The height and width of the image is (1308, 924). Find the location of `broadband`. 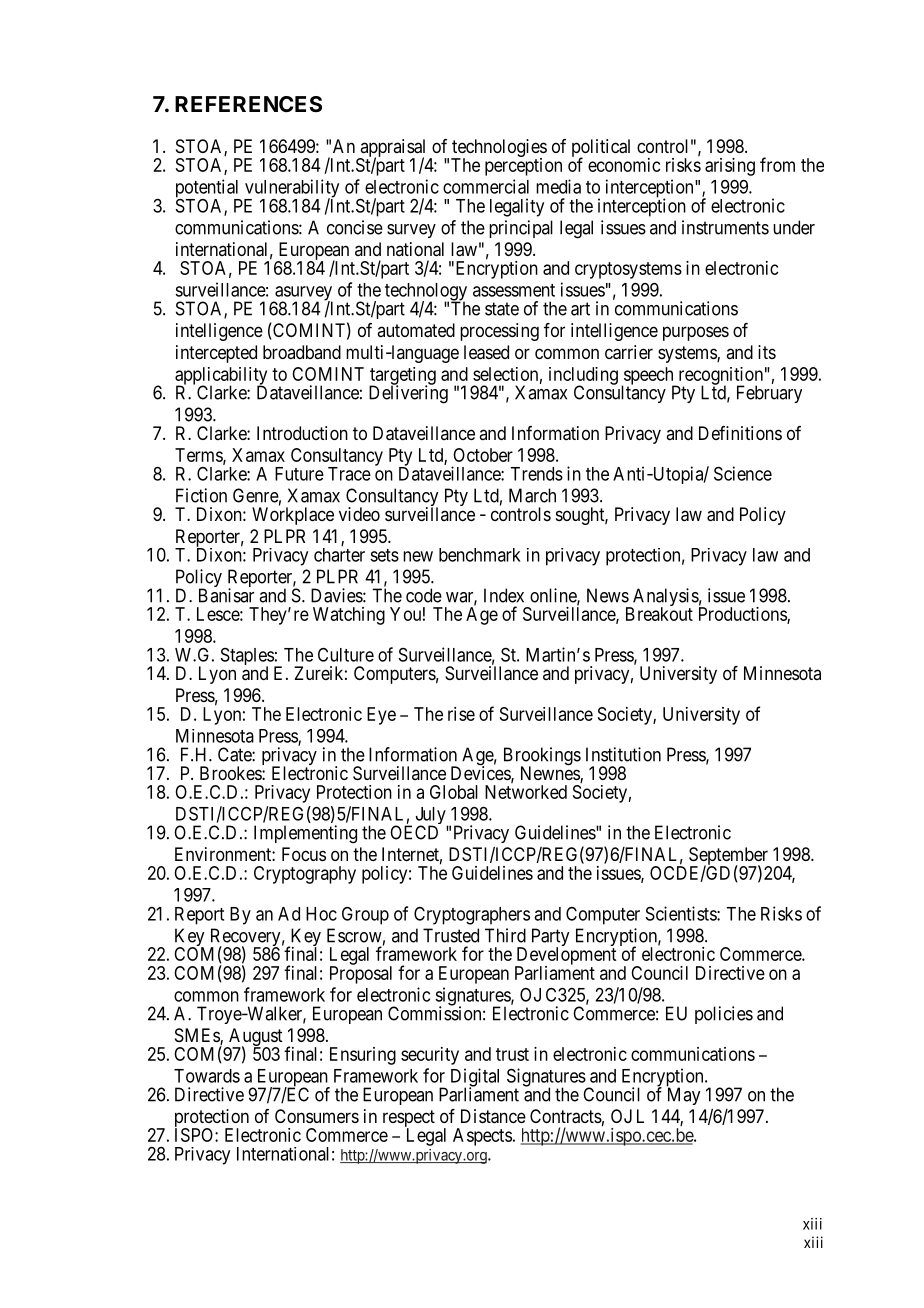

broadband is located at coordinates (302, 352).
